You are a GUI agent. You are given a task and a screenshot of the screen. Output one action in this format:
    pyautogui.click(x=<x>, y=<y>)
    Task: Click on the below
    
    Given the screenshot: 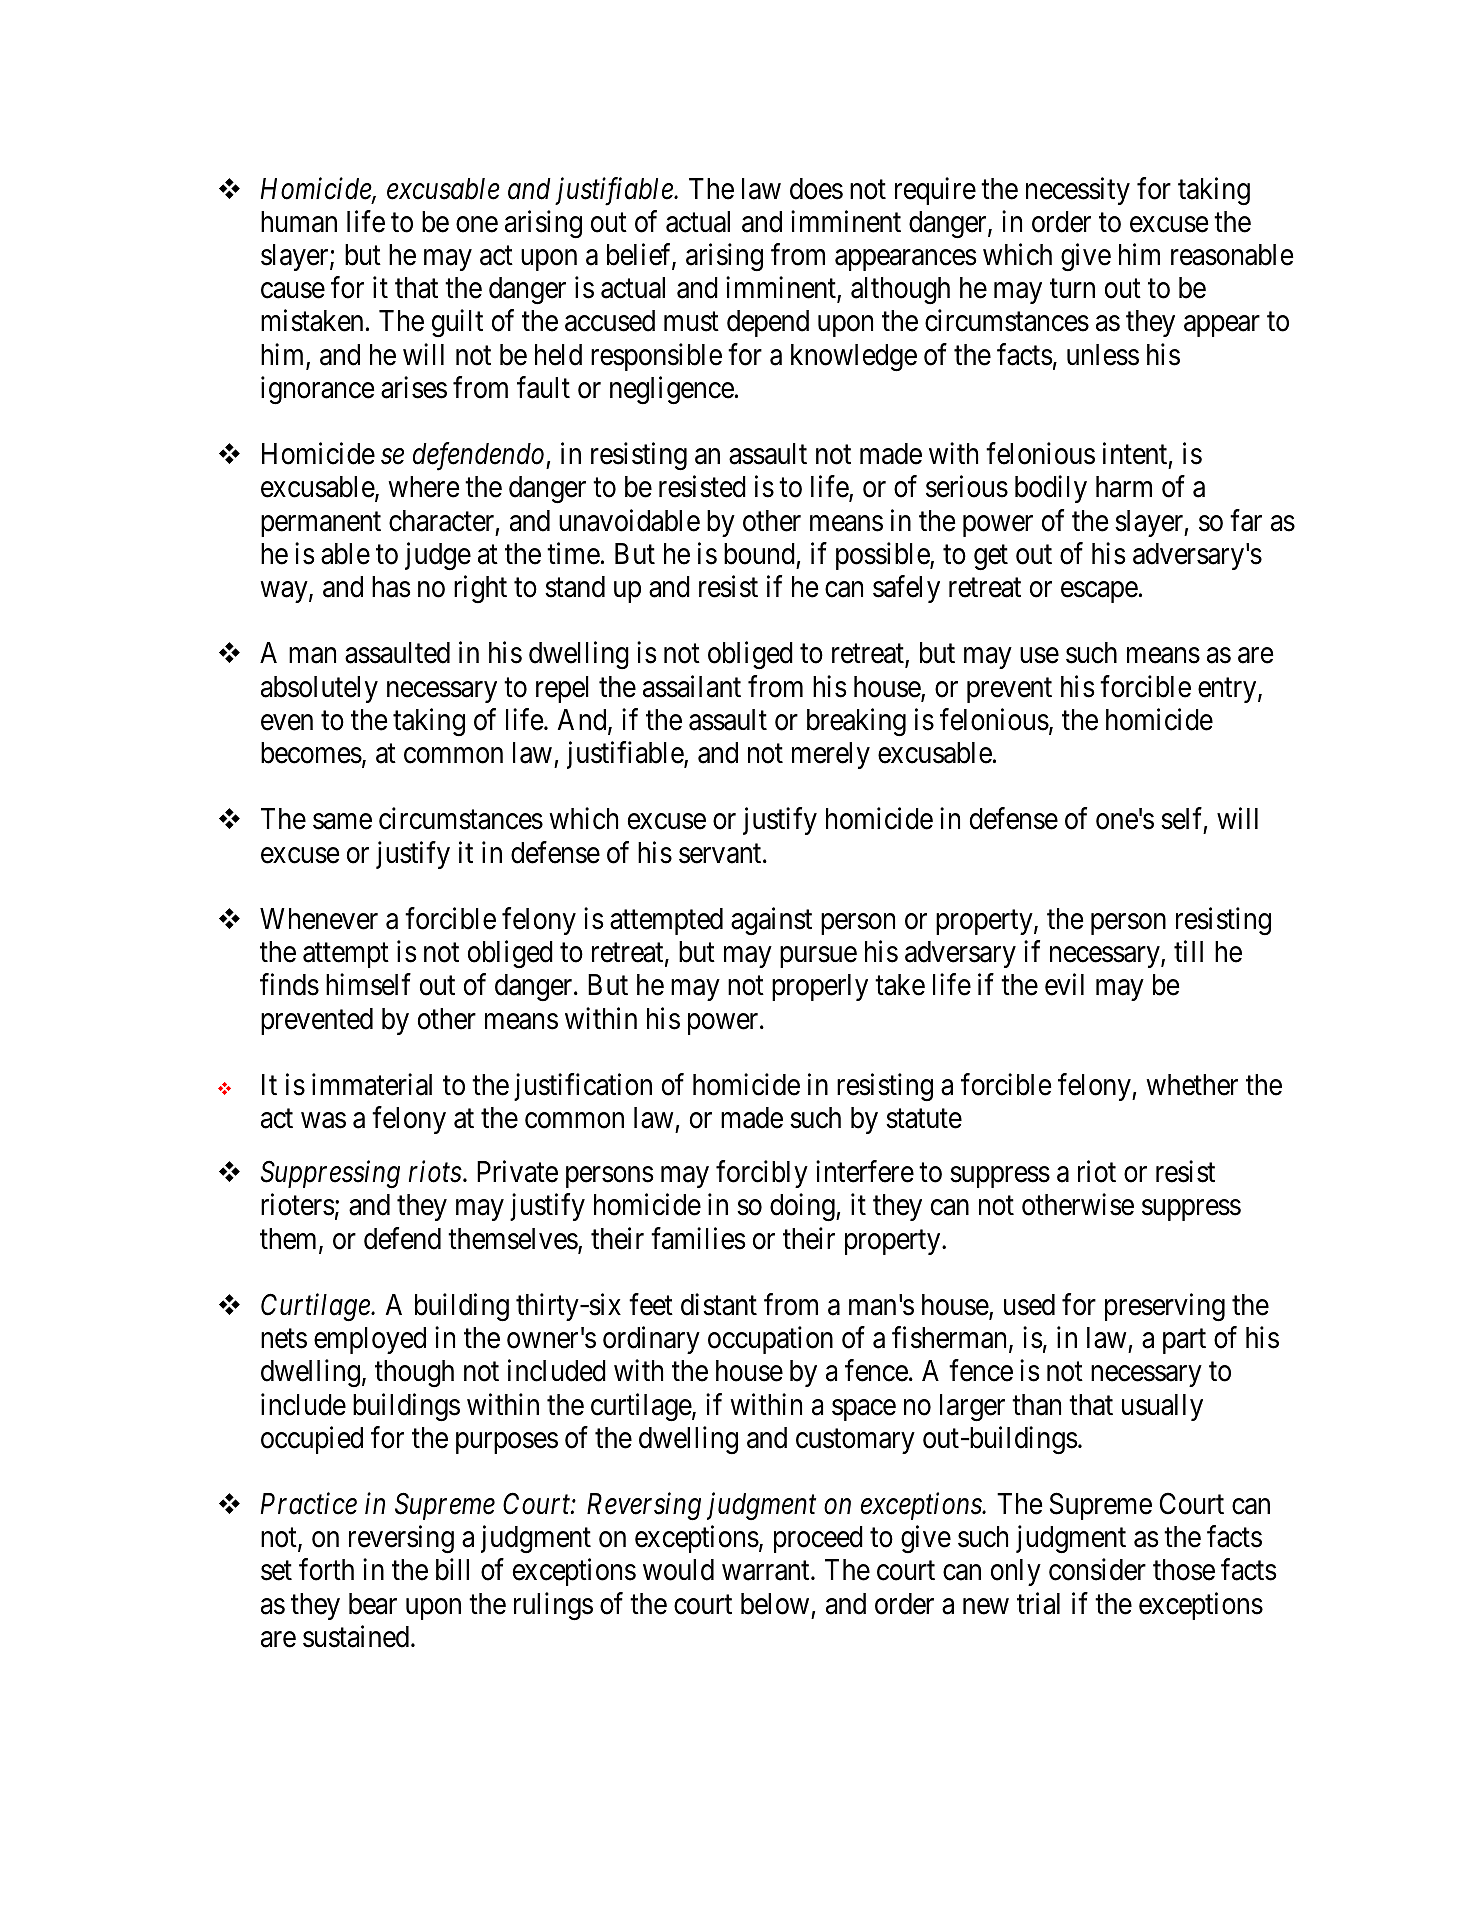 What is the action you would take?
    pyautogui.click(x=775, y=1604)
